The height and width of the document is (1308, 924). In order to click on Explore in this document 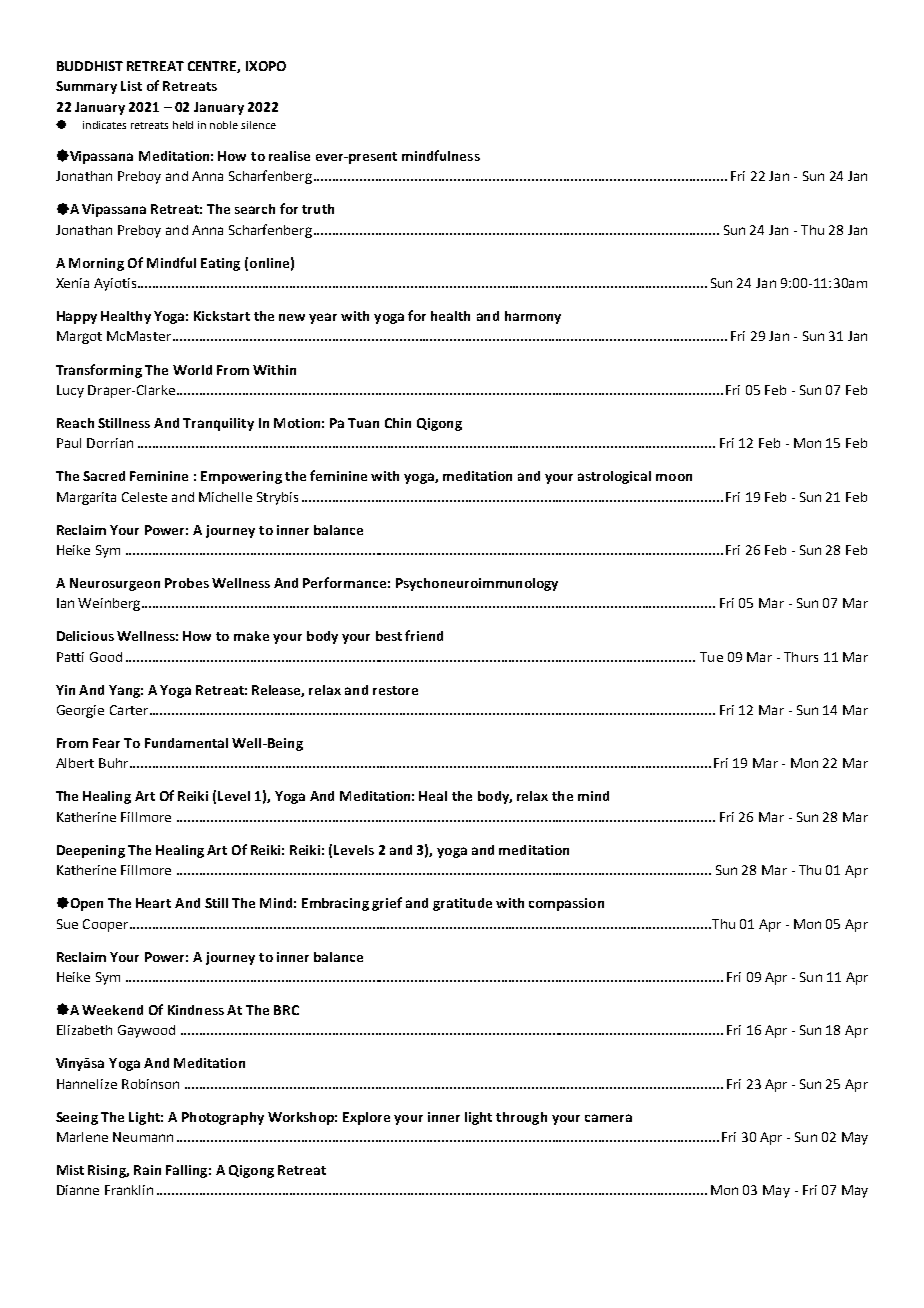, I will do `click(366, 1118)`.
